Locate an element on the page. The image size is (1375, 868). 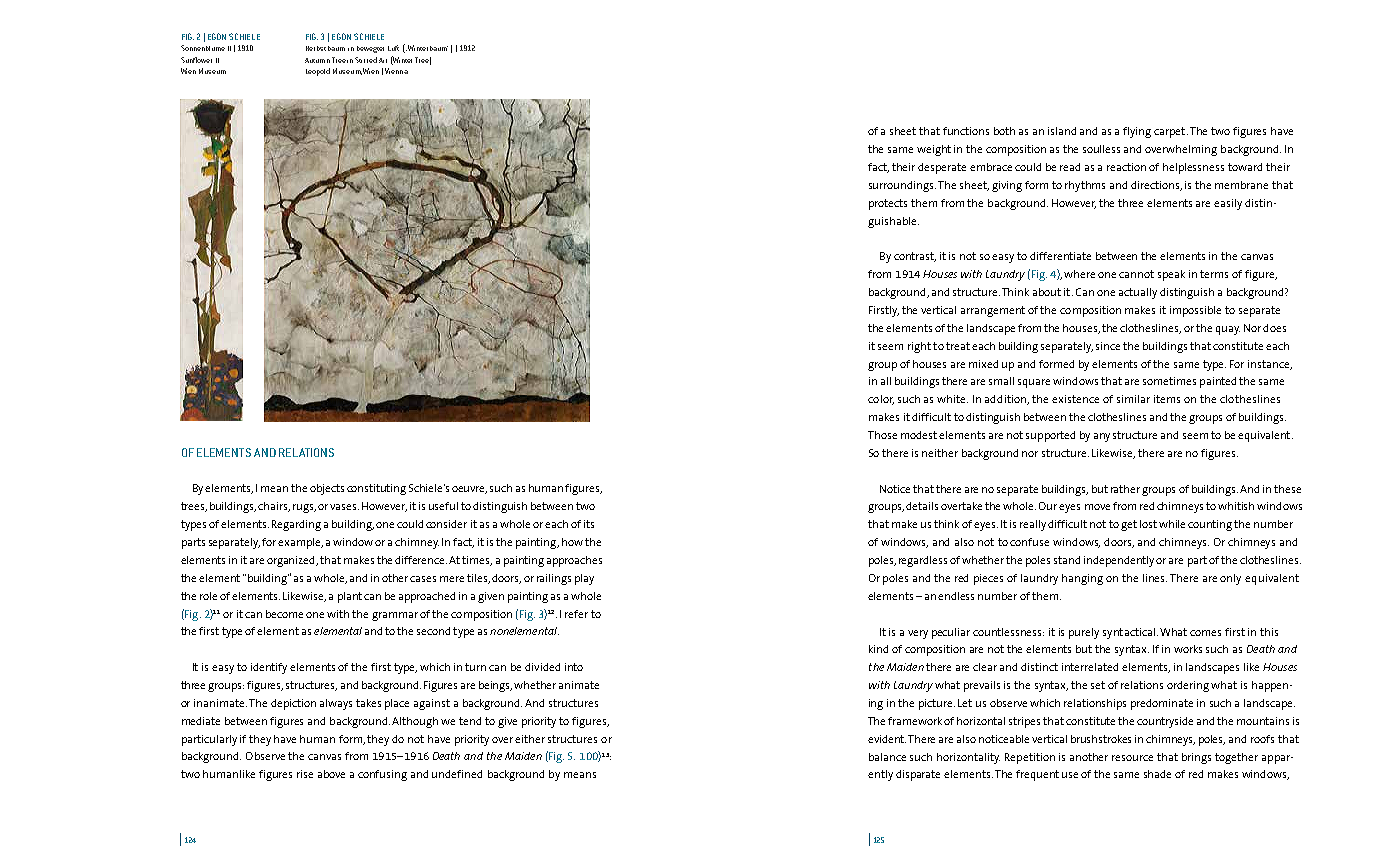
resource is located at coordinates (1132, 758).
